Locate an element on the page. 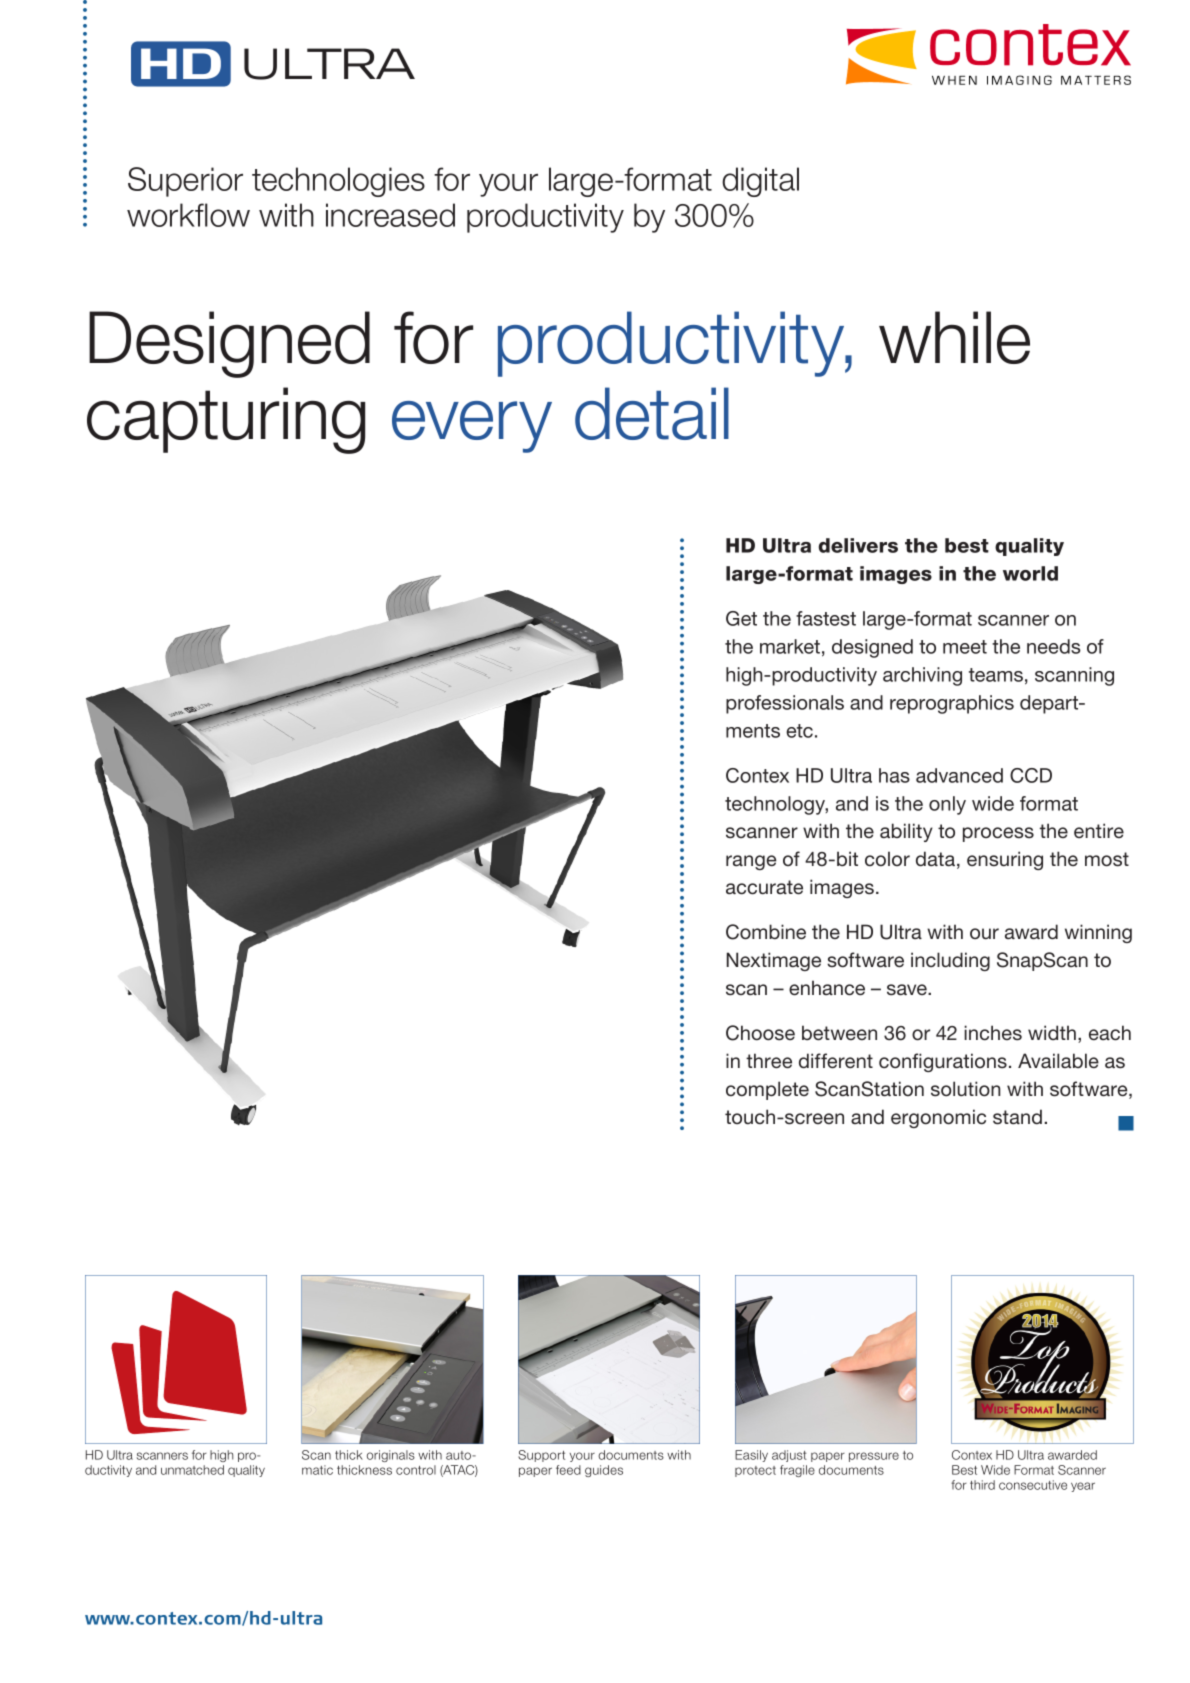 This image has height=1683, width=1190. Get is located at coordinates (741, 618).
